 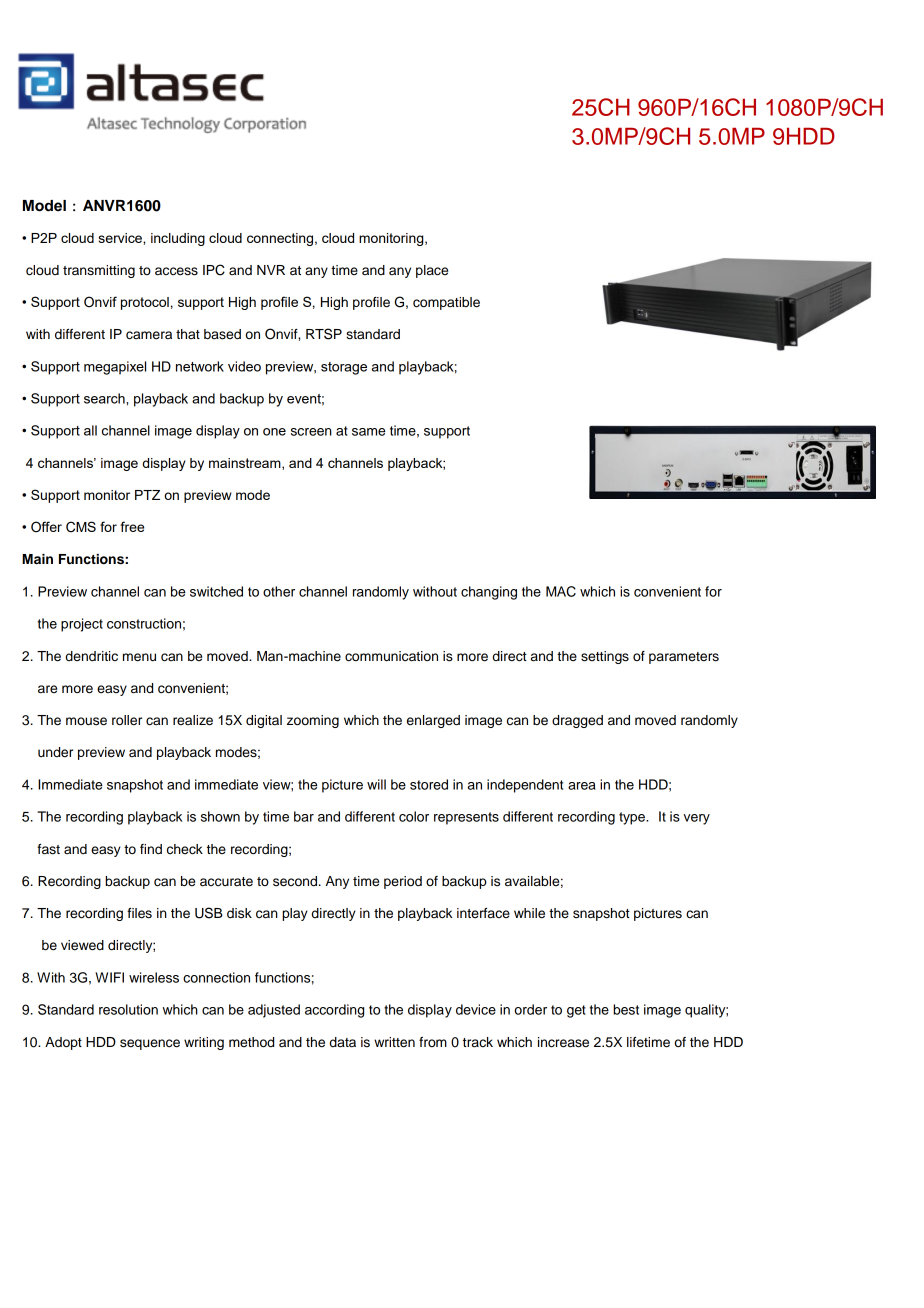 I want to click on changing, so click(x=489, y=593).
